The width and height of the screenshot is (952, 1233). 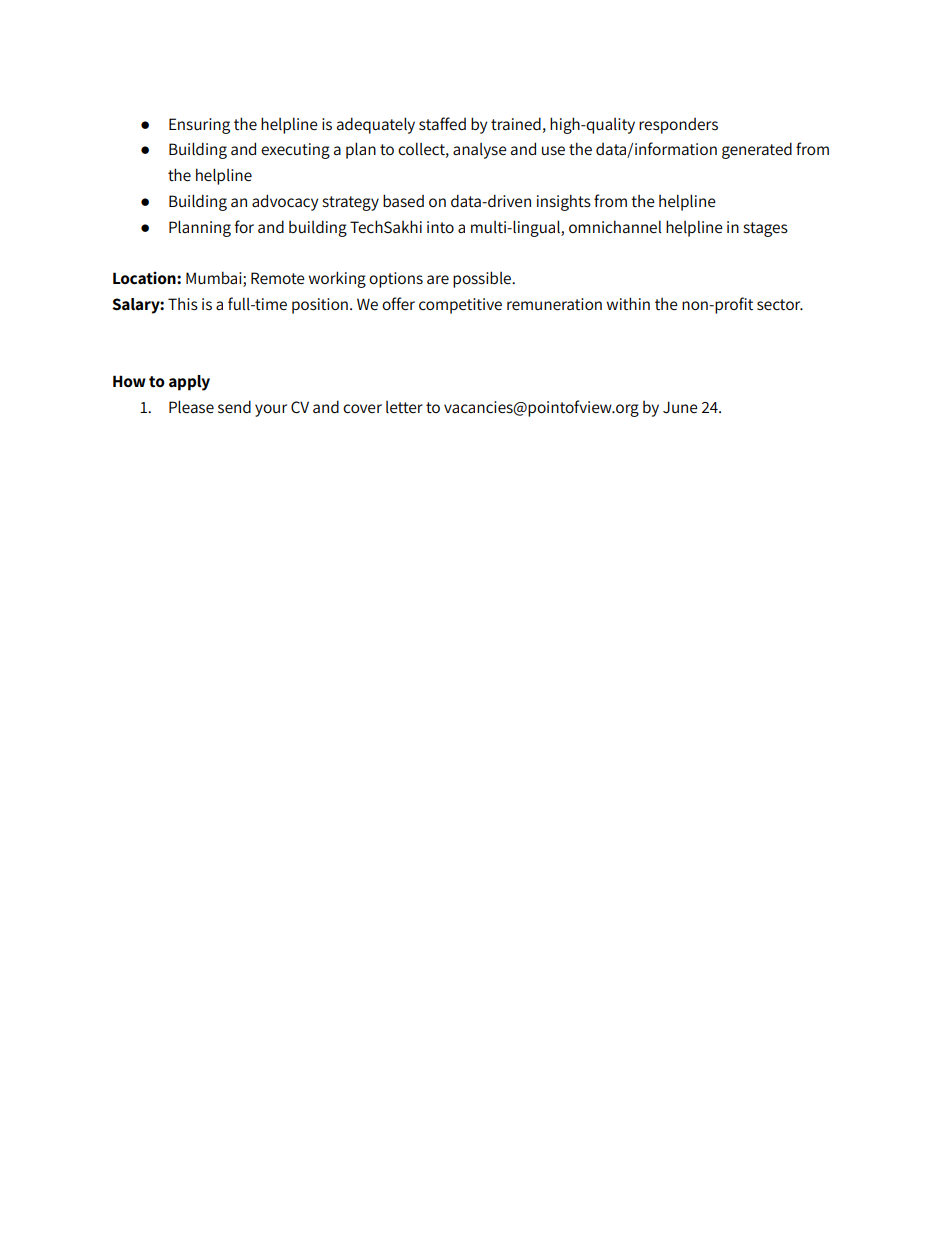 I want to click on responders, so click(x=678, y=126).
